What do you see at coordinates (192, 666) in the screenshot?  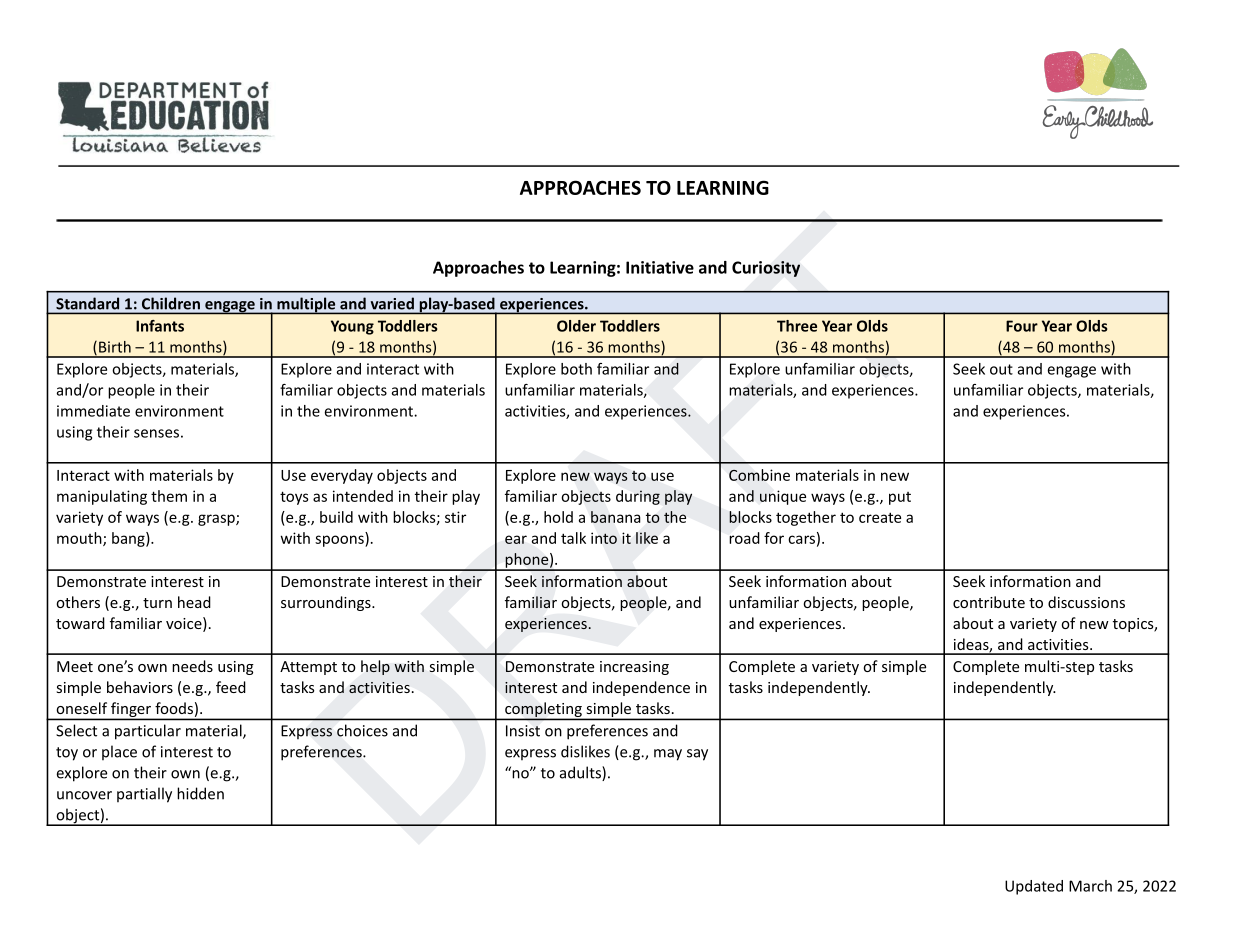 I see `needs` at bounding box center [192, 666].
